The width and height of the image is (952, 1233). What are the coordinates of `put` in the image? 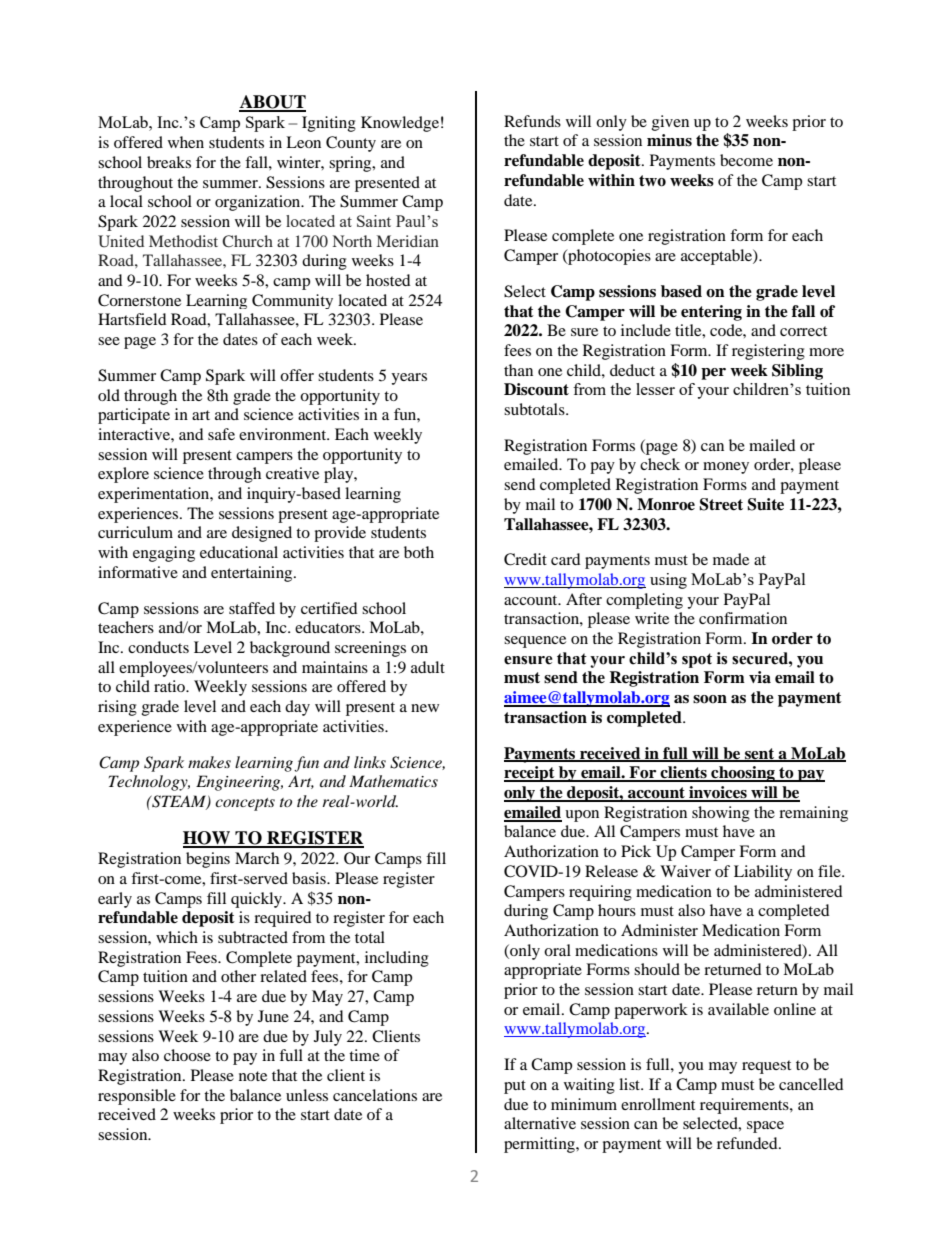 It's located at (515, 1087).
